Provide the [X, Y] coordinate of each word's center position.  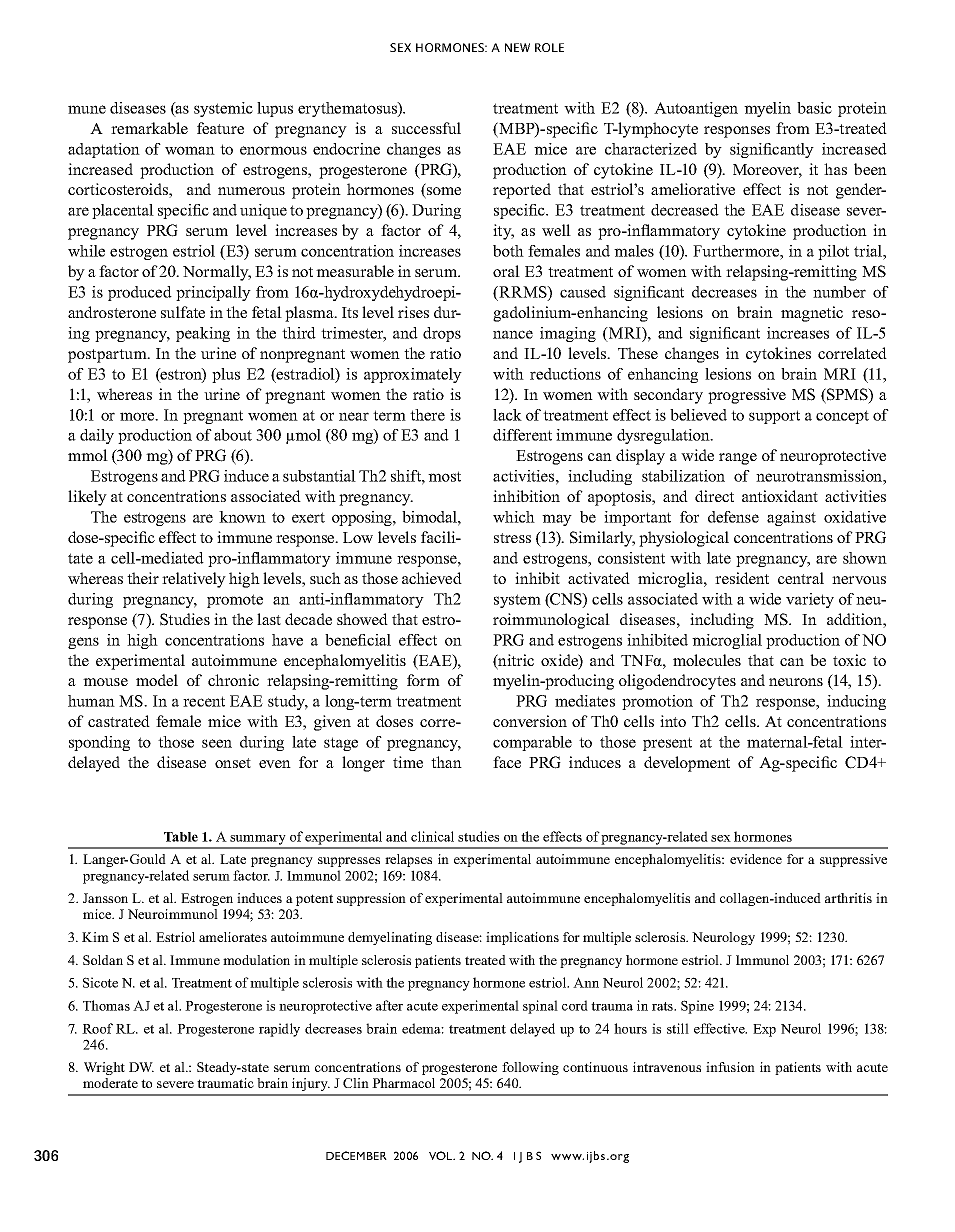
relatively [194, 580]
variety [810, 600]
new [517, 47]
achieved [432, 578]
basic [814, 108]
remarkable [149, 128]
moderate [110, 1083]
